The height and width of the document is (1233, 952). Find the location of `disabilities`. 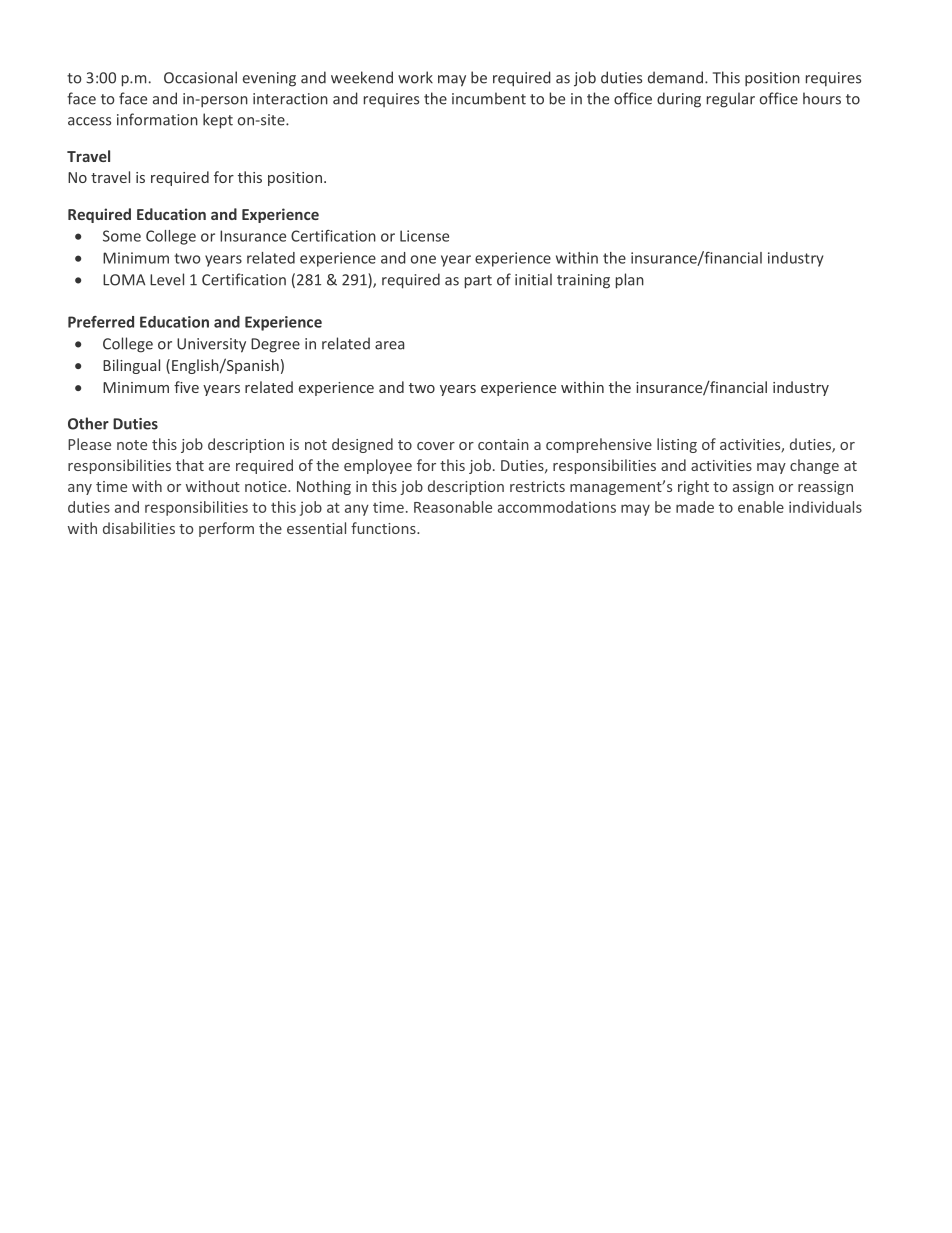

disabilities is located at coordinates (139, 528).
